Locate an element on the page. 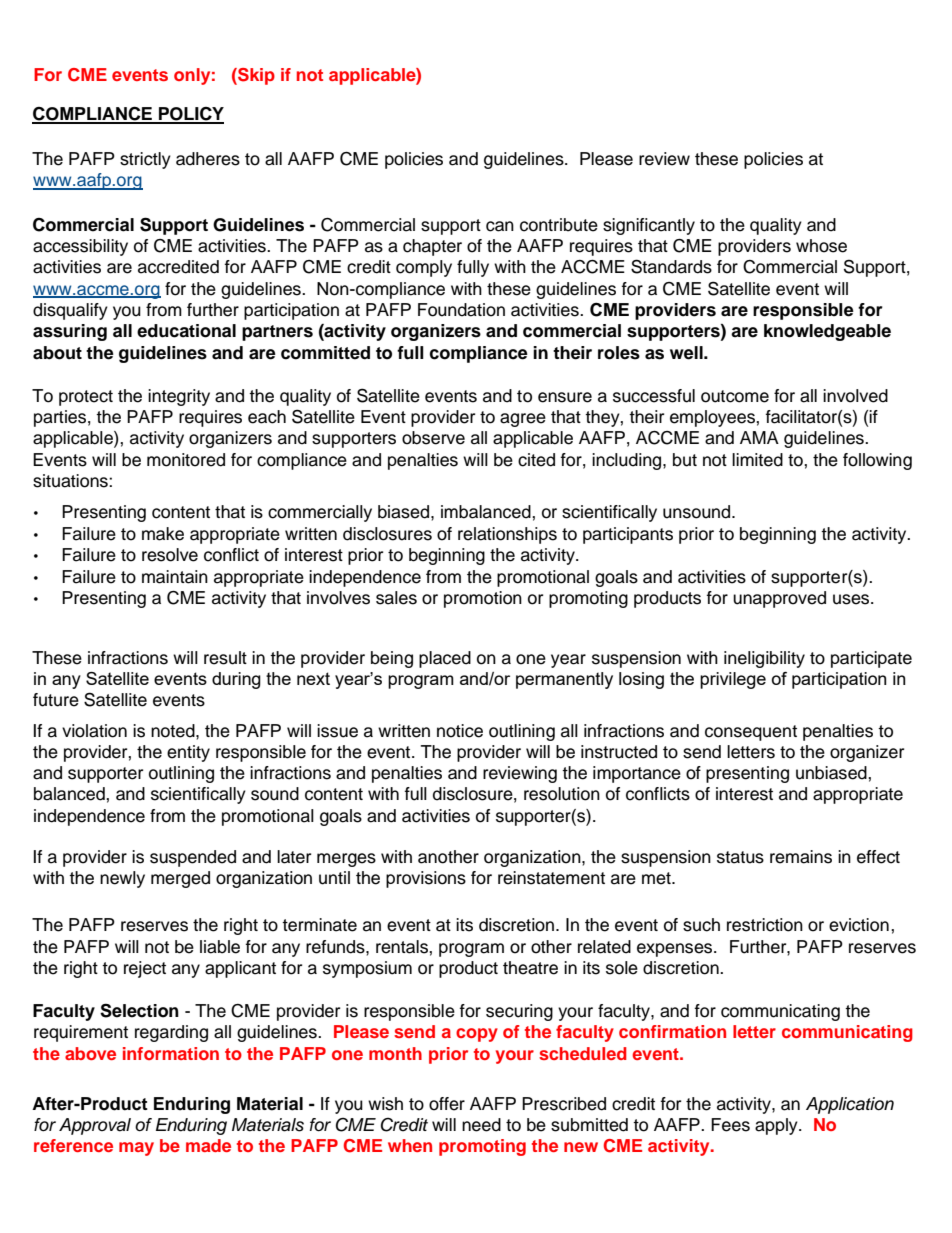 This image has width=952, height=1233. sales is located at coordinates (396, 598).
